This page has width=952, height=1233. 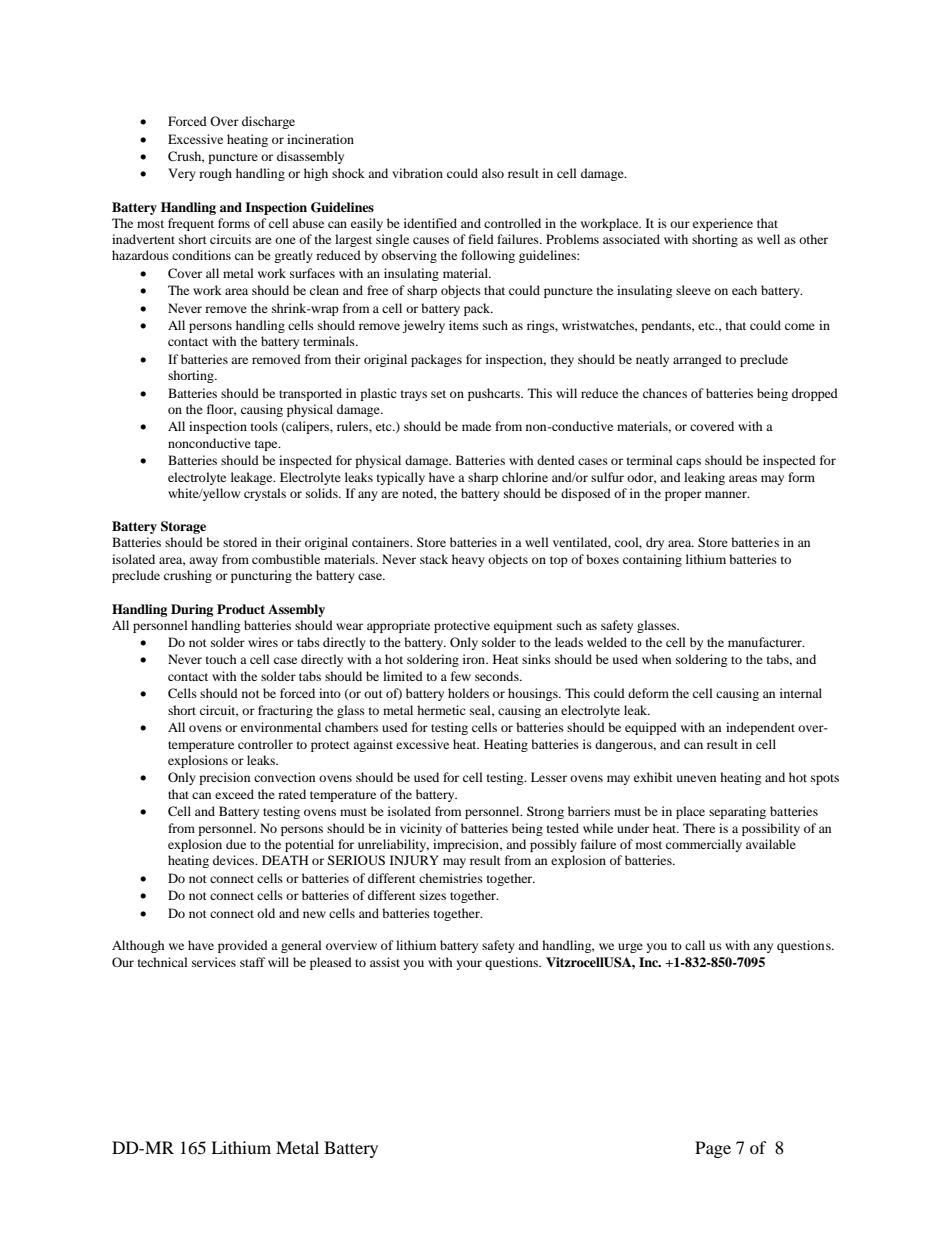 What do you see at coordinates (469, 965) in the page?
I see `your` at bounding box center [469, 965].
